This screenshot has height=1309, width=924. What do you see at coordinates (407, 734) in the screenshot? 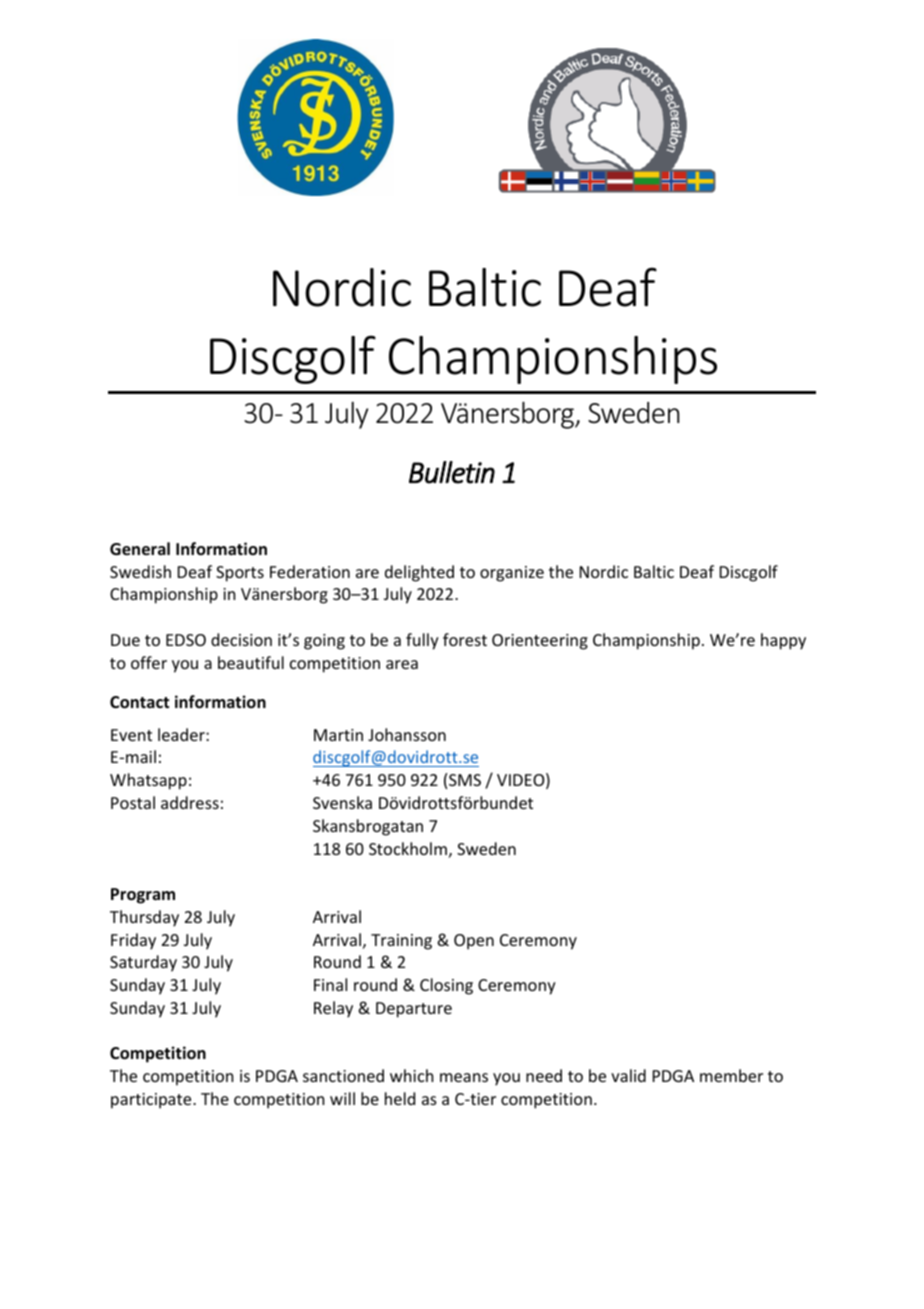
I see `Johansson` at bounding box center [407, 734].
